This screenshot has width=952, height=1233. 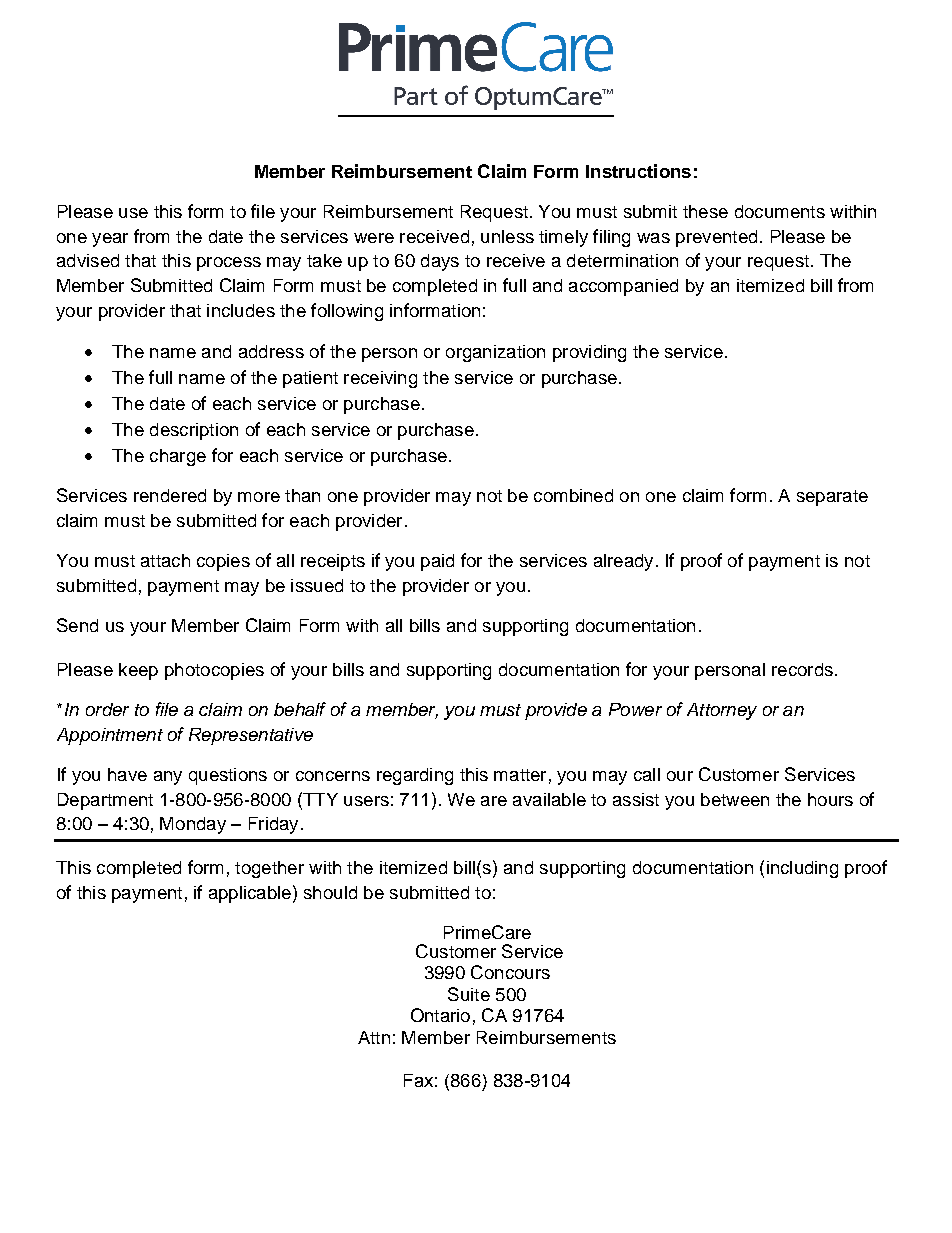 What do you see at coordinates (165, 560) in the screenshot?
I see `attach` at bounding box center [165, 560].
